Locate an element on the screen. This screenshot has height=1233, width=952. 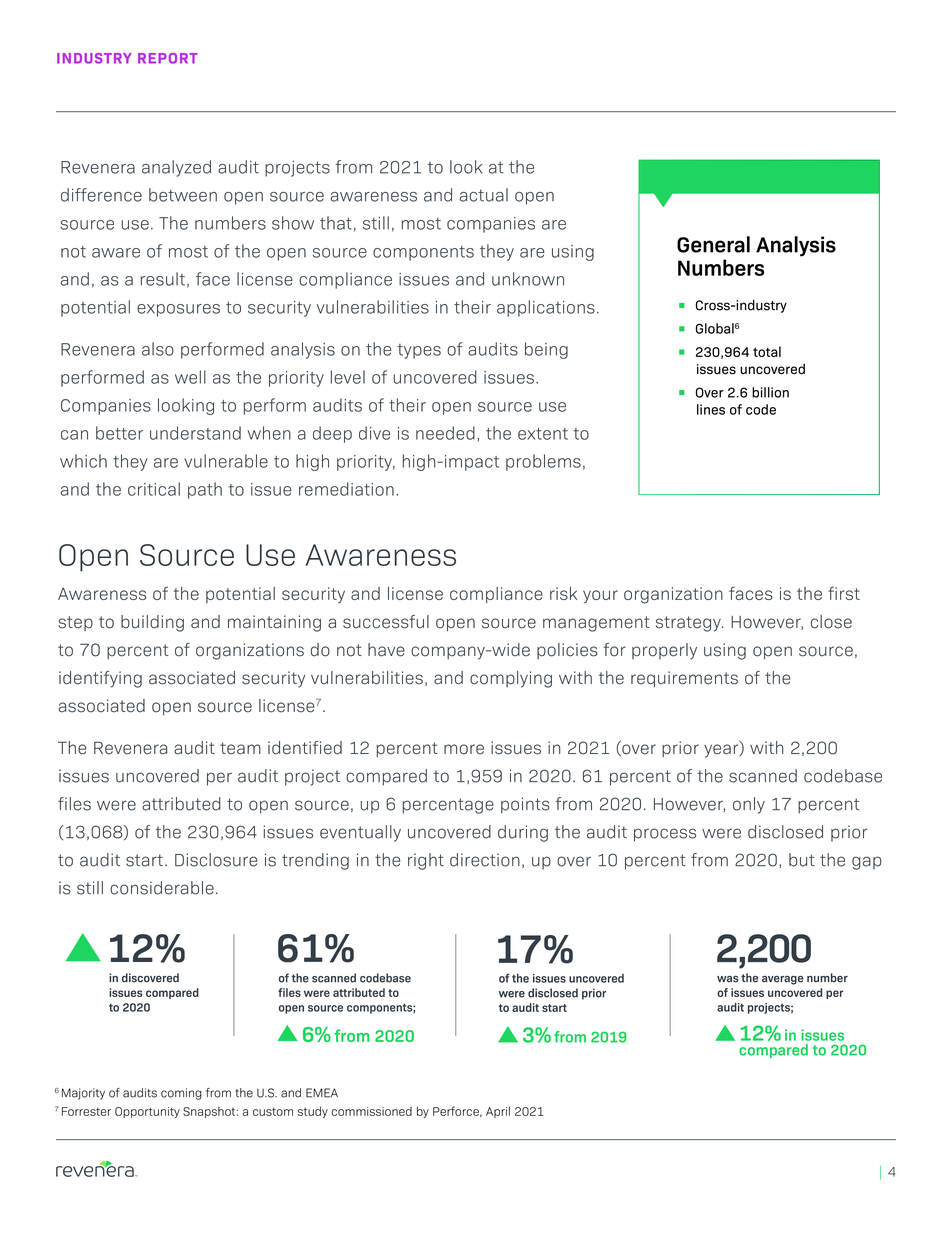
General is located at coordinates (713, 244).
